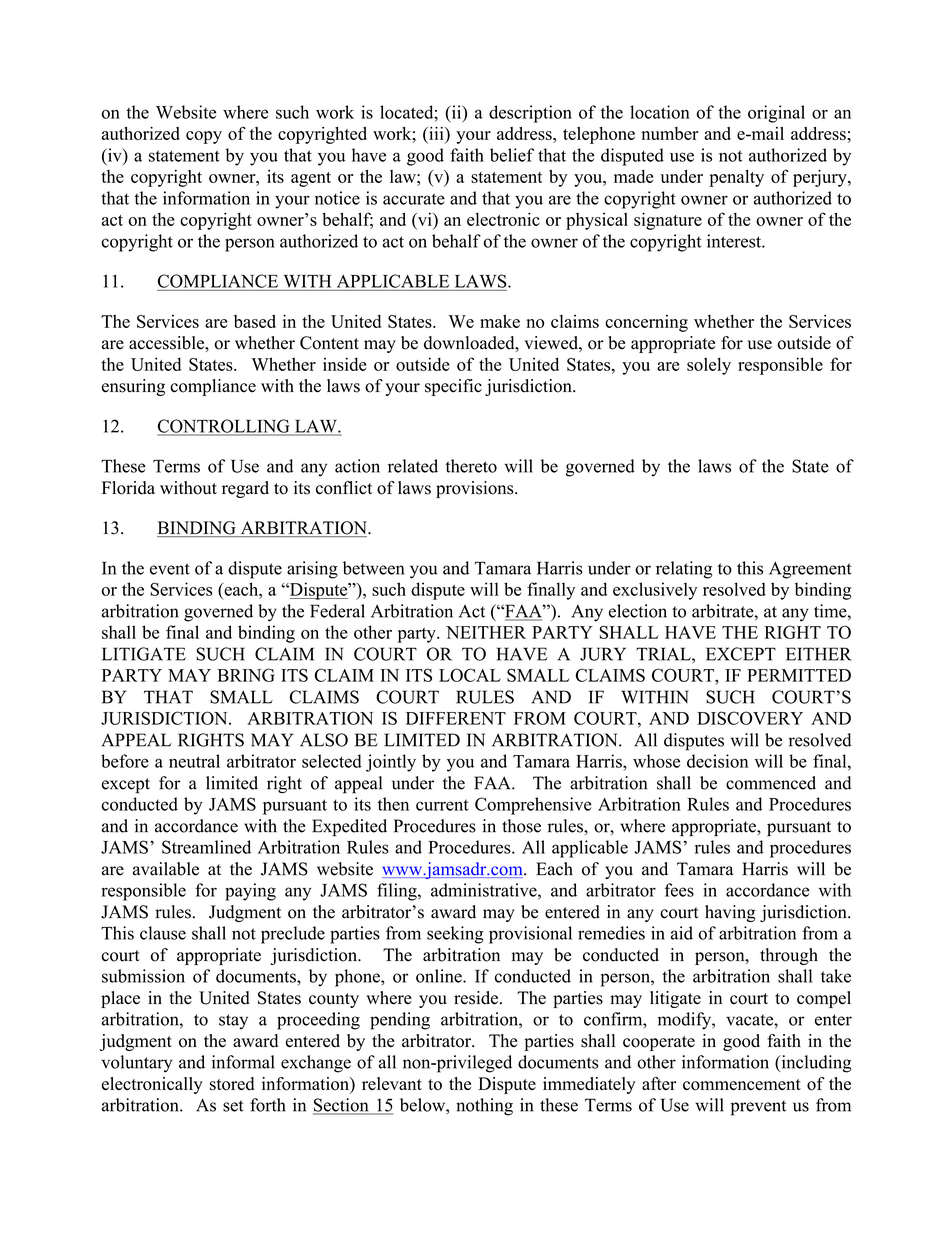  Describe the element at coordinates (512, 155) in the document. I see `belief` at that location.
